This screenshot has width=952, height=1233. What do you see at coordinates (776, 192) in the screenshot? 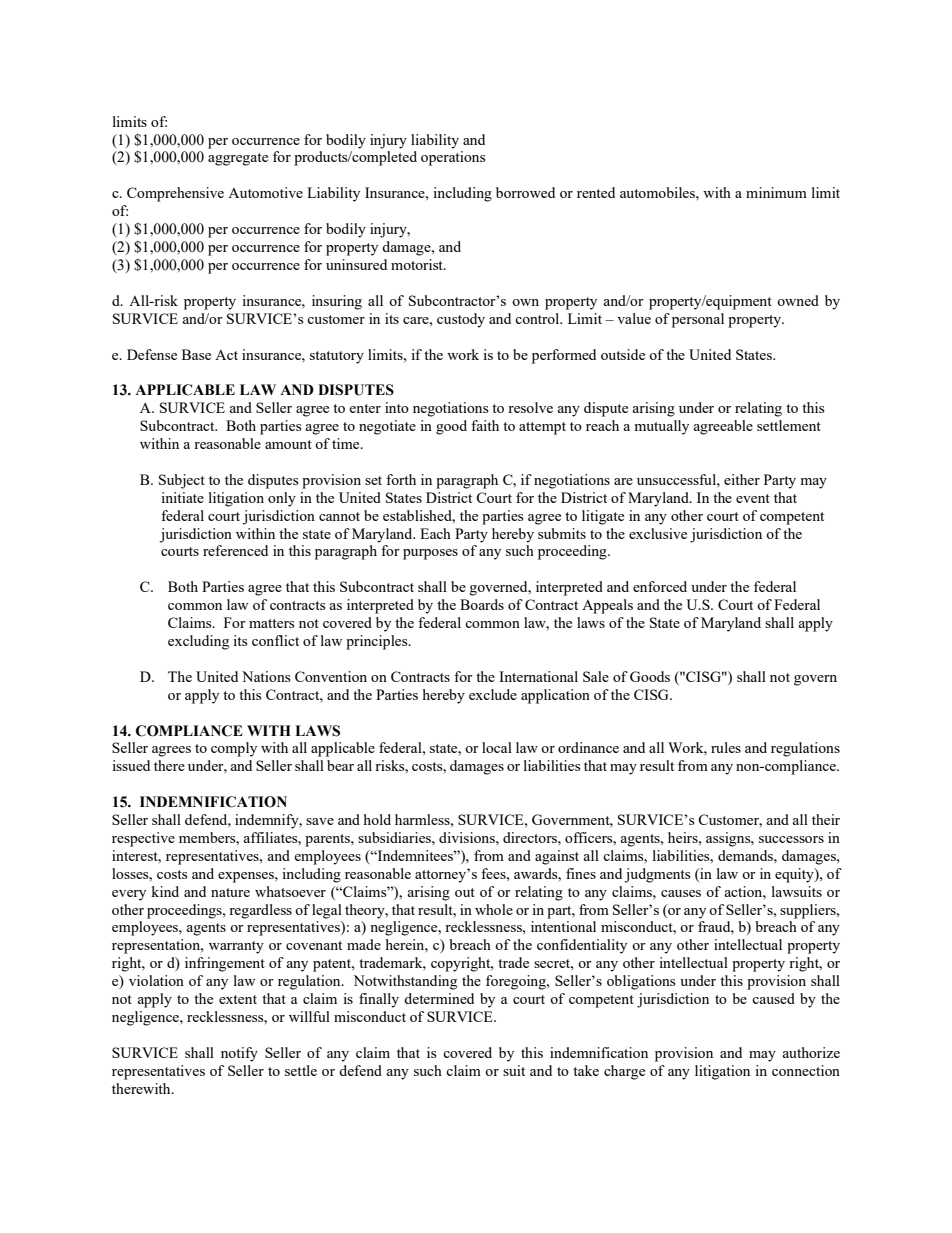
I see `minimum` at bounding box center [776, 192].
